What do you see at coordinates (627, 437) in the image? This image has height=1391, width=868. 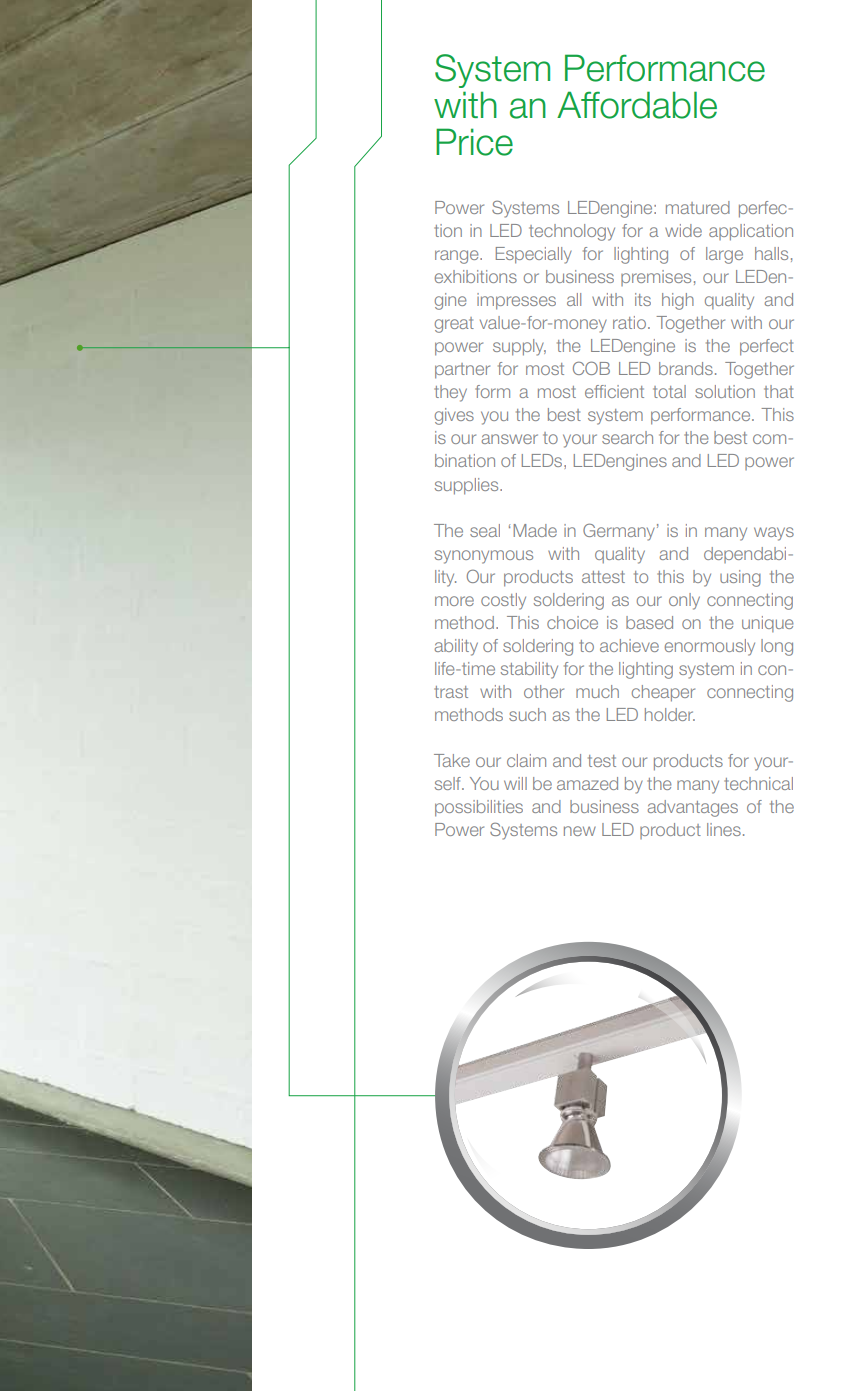 I see `search` at bounding box center [627, 437].
